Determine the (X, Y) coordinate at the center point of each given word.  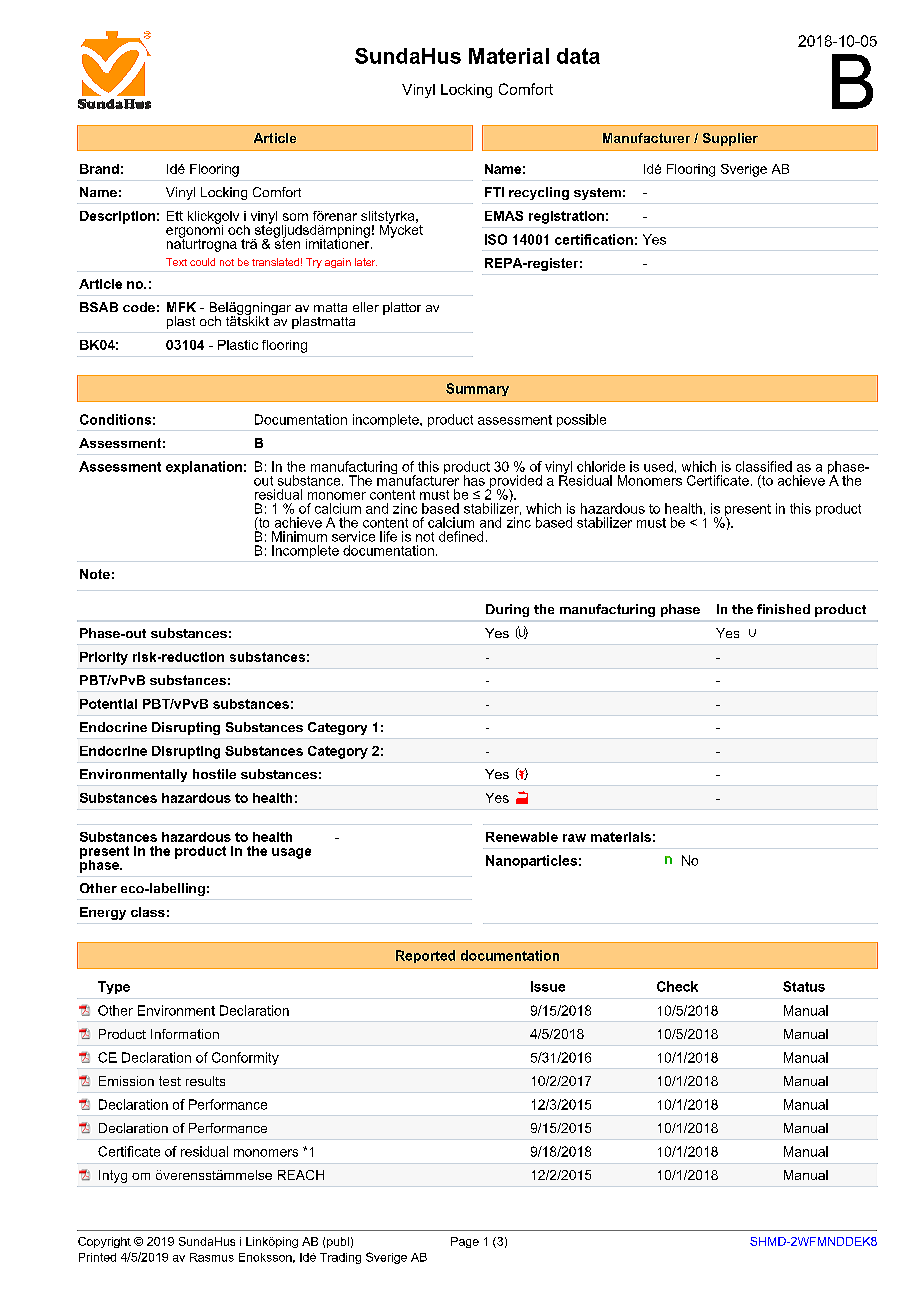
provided (515, 483)
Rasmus (212, 1257)
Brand (99, 169)
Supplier (730, 139)
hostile (214, 774)
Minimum (299, 536)
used (658, 466)
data (578, 56)
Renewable (522, 837)
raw (574, 838)
